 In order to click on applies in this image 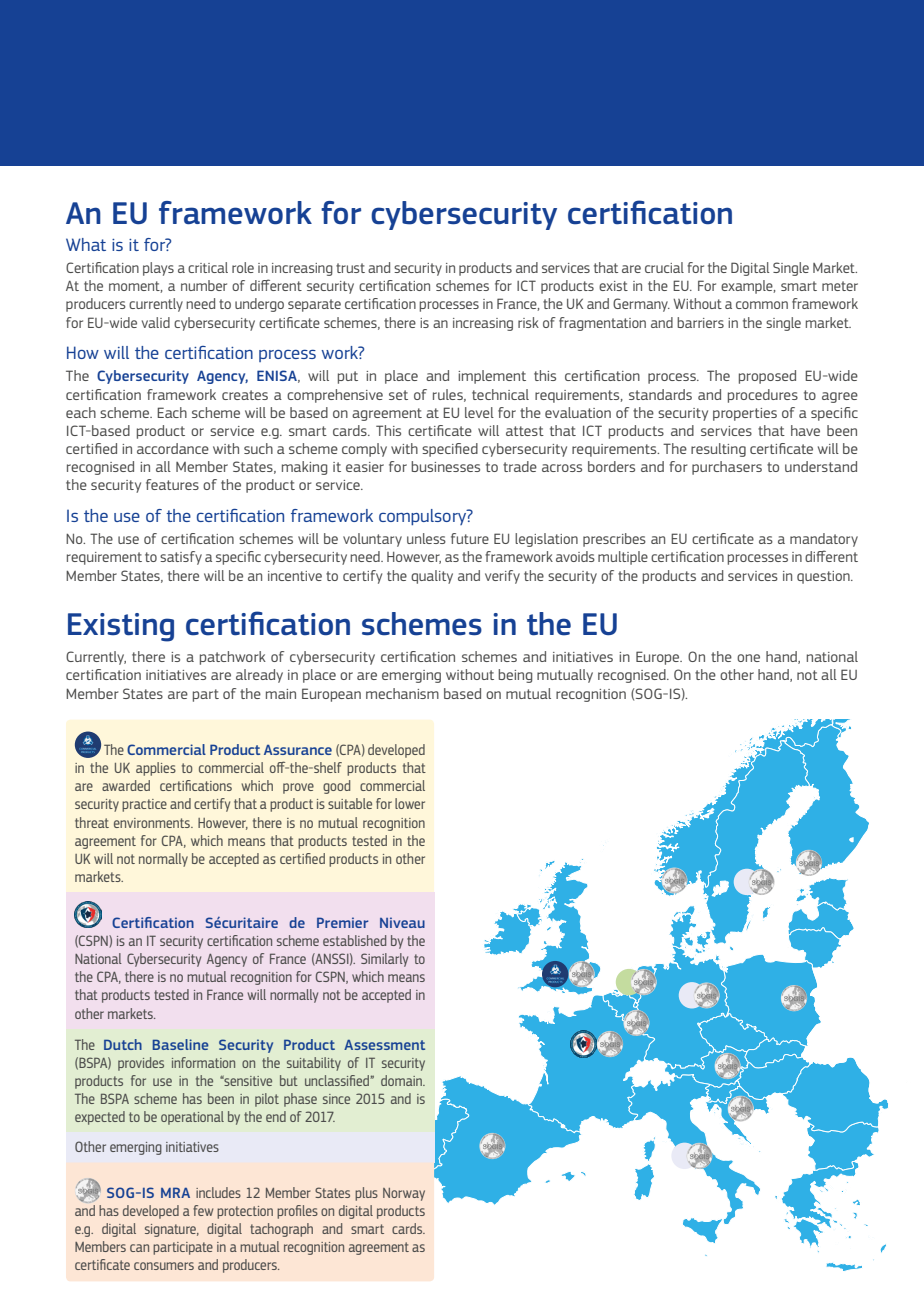, I will do `click(156, 769)`.
